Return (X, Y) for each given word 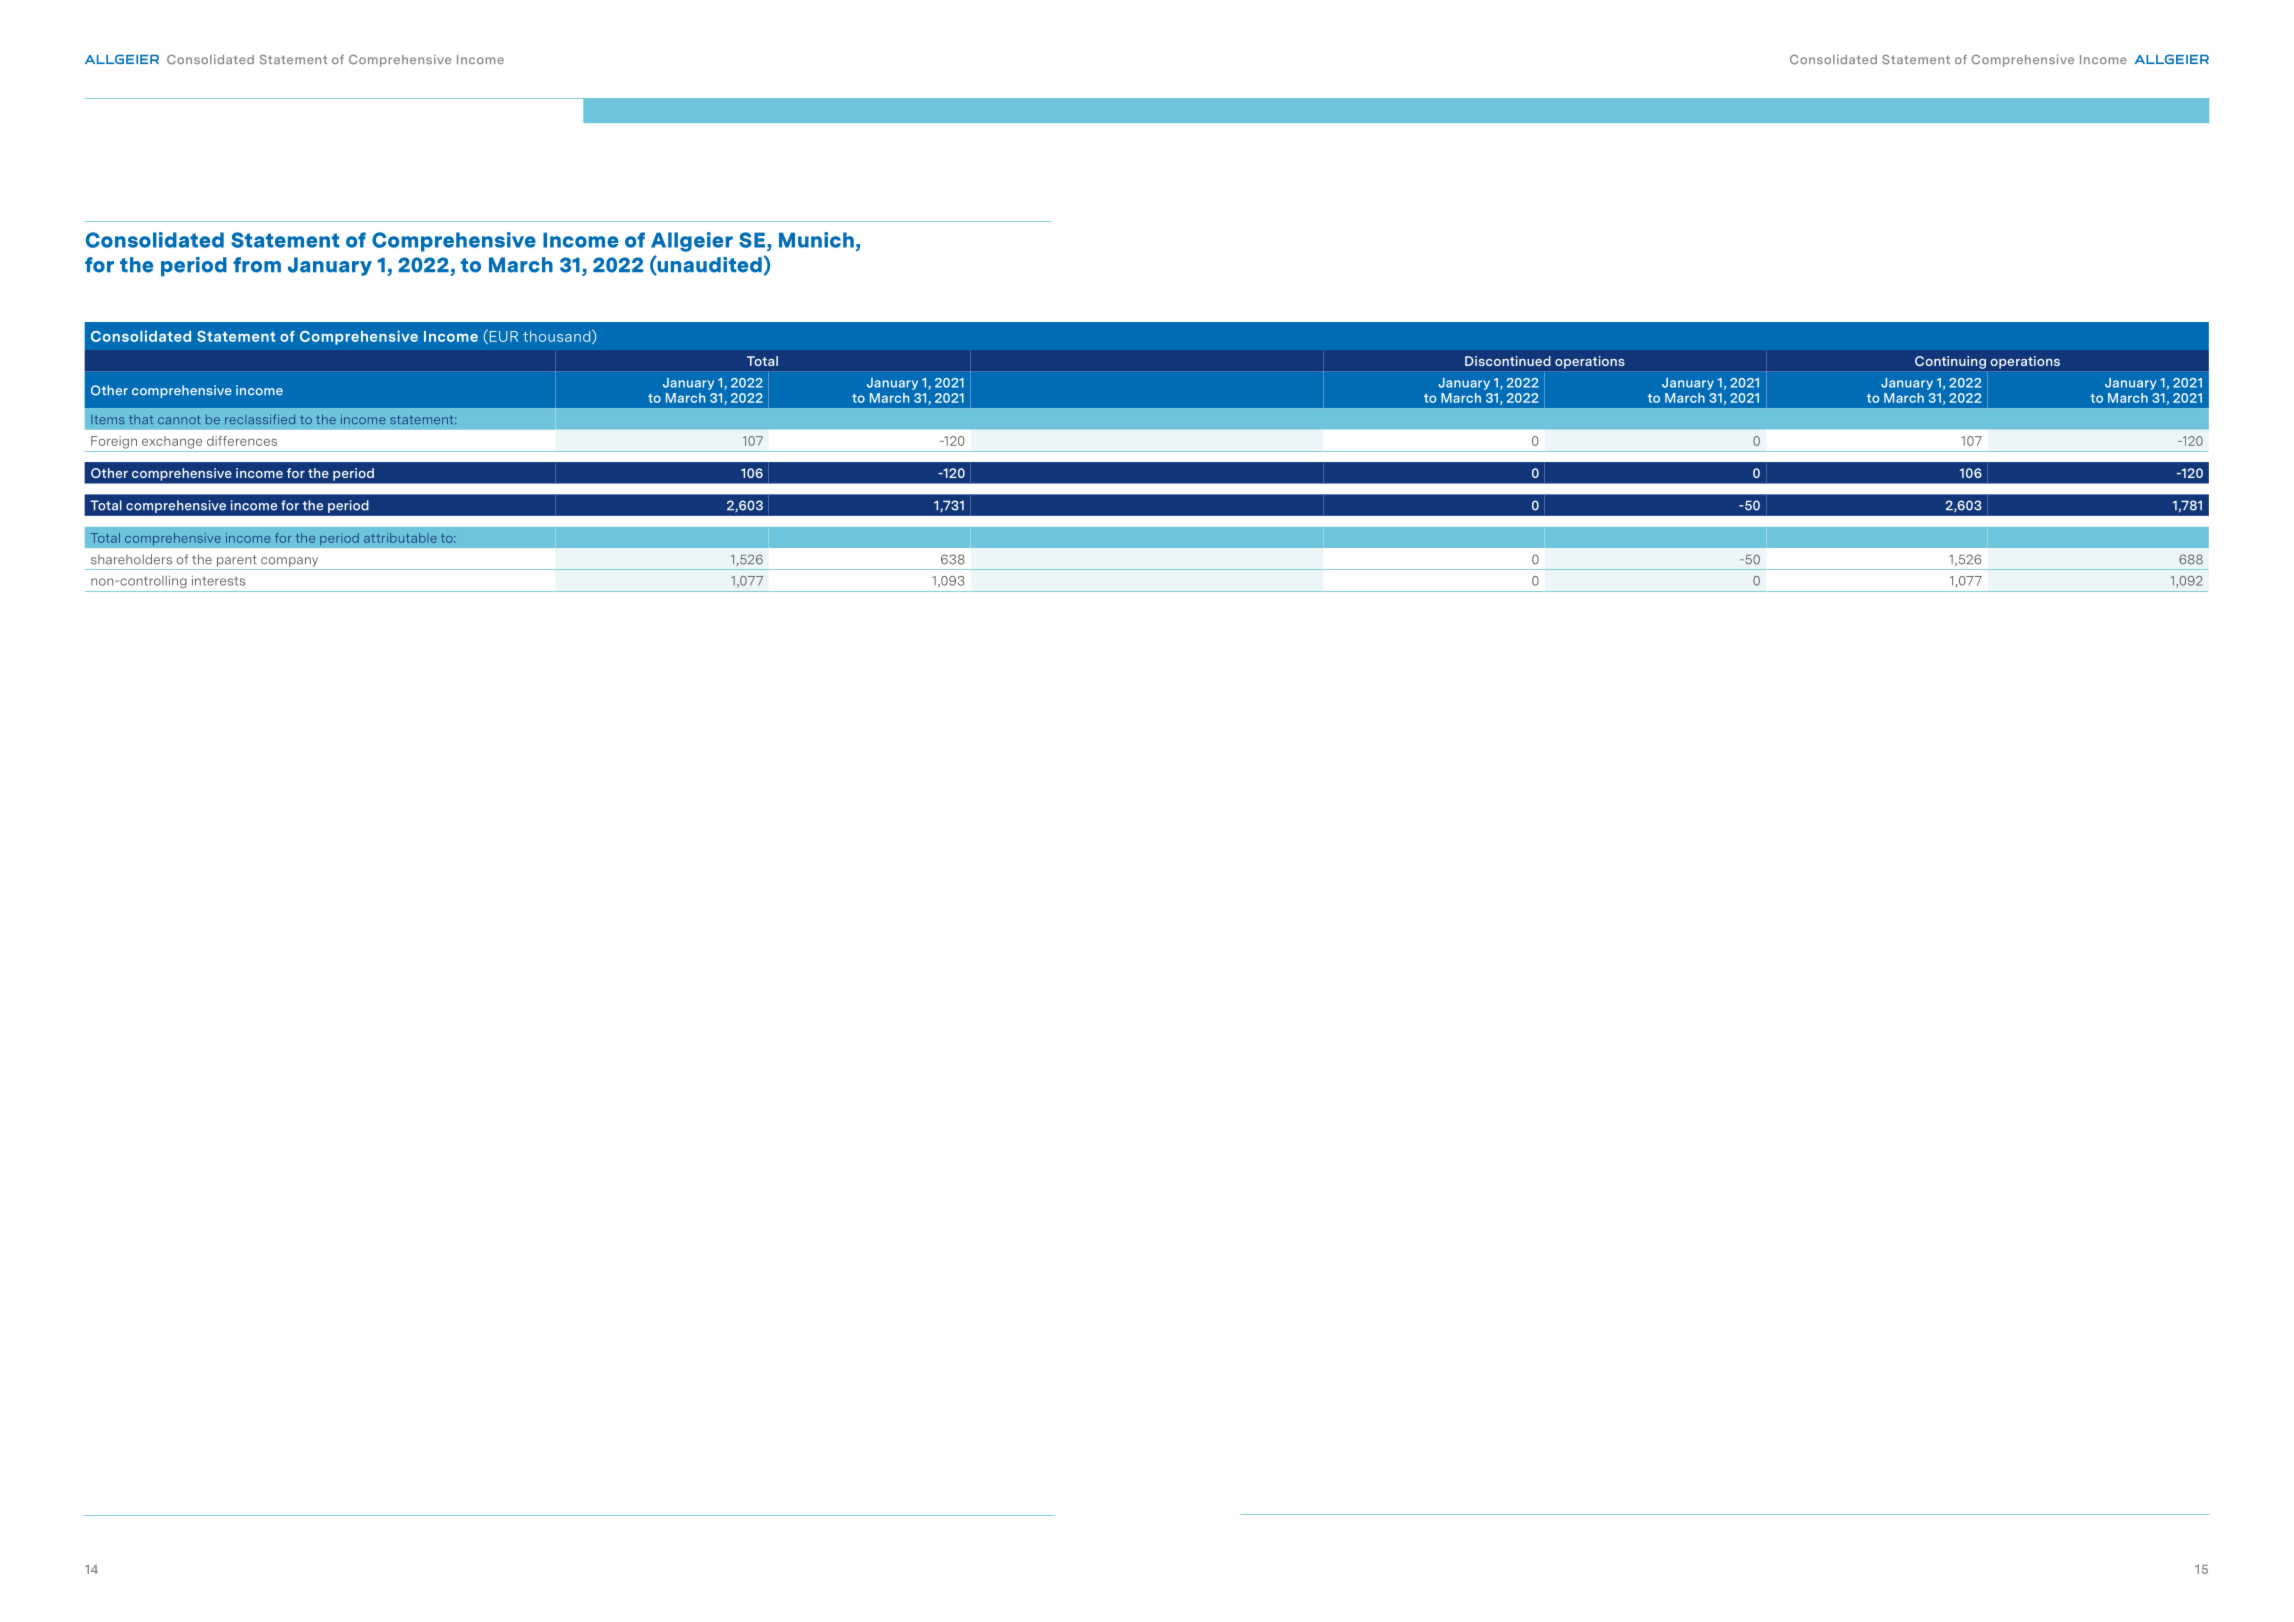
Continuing (1950, 362)
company (289, 562)
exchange (172, 442)
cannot (179, 419)
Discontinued (1508, 361)
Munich (816, 240)
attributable (400, 538)
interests (218, 580)
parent (237, 561)
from (257, 265)
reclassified (260, 419)
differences (242, 441)
